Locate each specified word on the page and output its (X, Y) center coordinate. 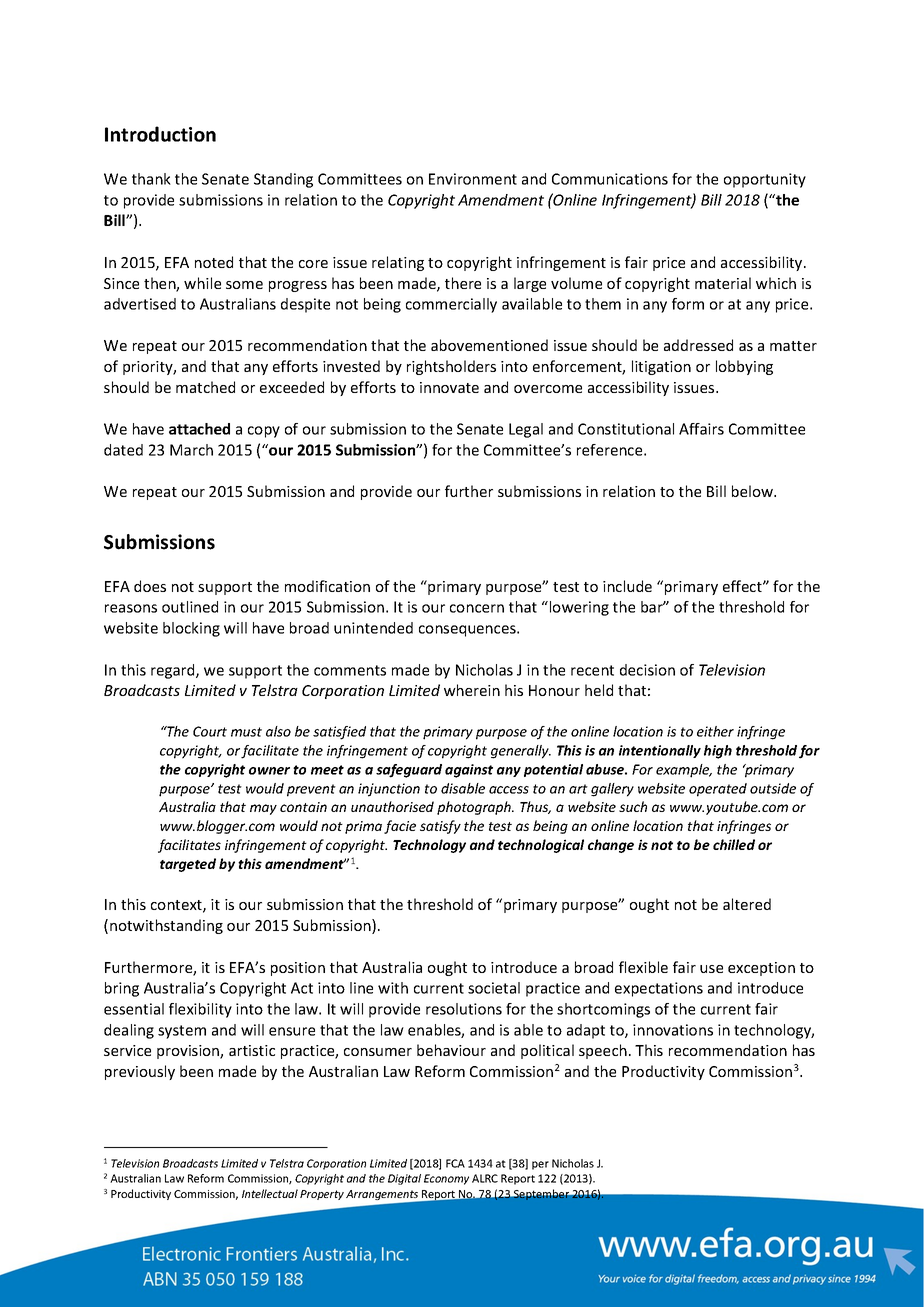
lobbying (744, 367)
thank (151, 179)
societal (494, 988)
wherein (472, 690)
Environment (473, 179)
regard (174, 671)
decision (647, 670)
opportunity (765, 180)
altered (747, 904)
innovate (449, 387)
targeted (188, 865)
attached (199, 429)
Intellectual (270, 1193)
